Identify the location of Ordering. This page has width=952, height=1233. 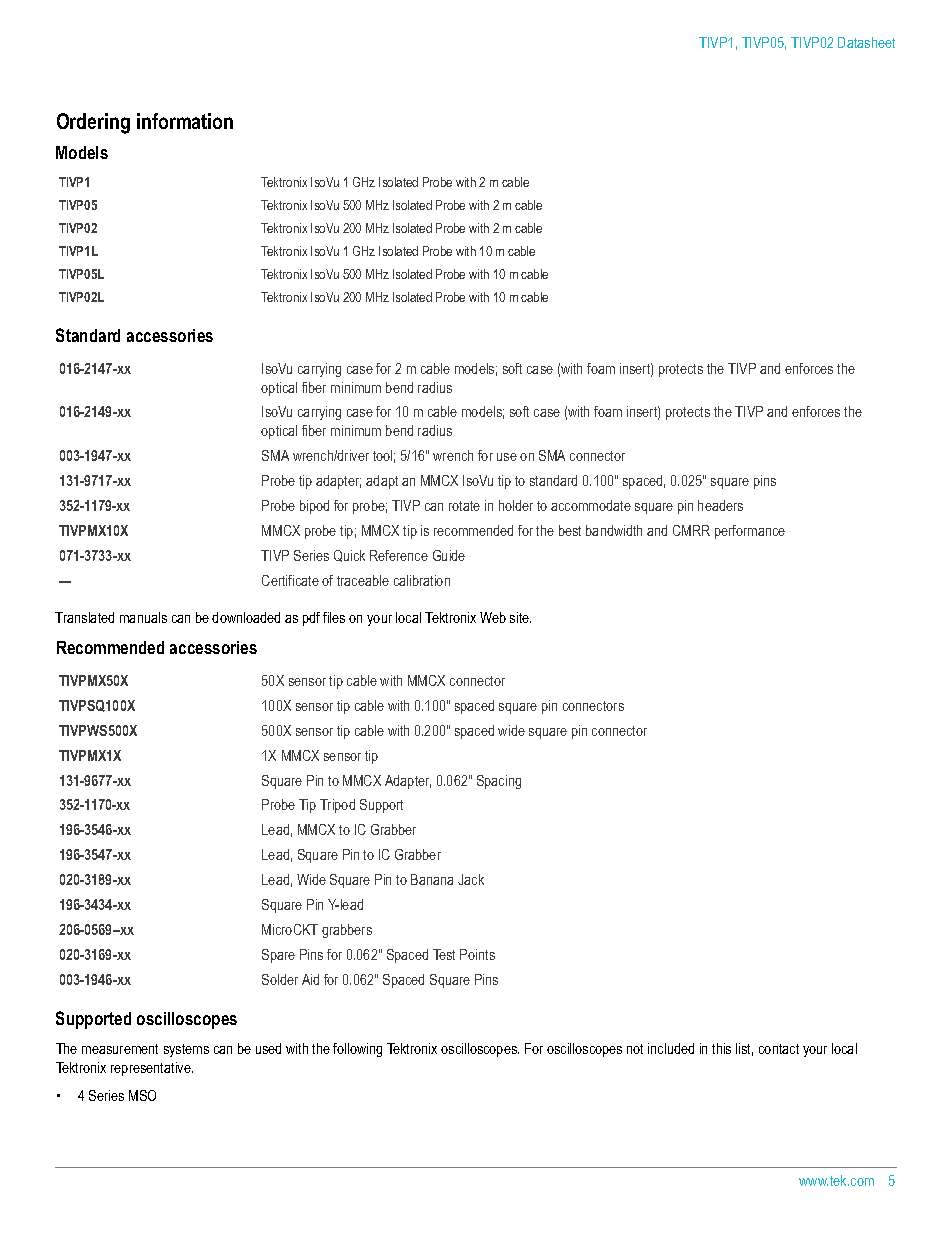
(93, 123).
